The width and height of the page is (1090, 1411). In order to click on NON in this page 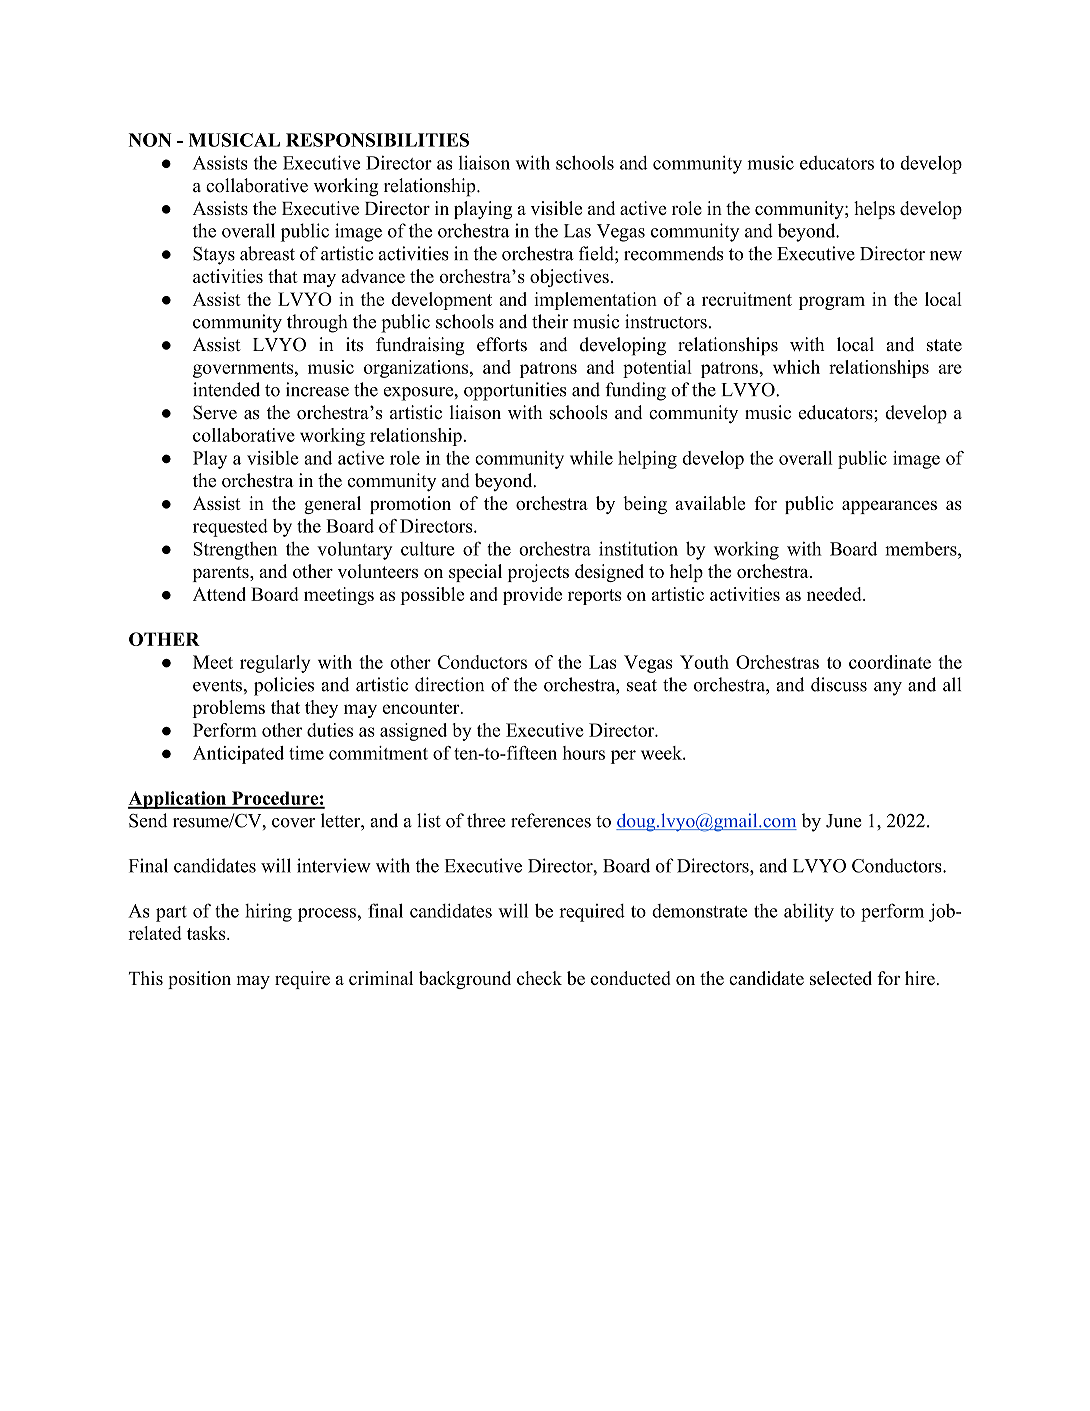, I will do `click(150, 140)`.
